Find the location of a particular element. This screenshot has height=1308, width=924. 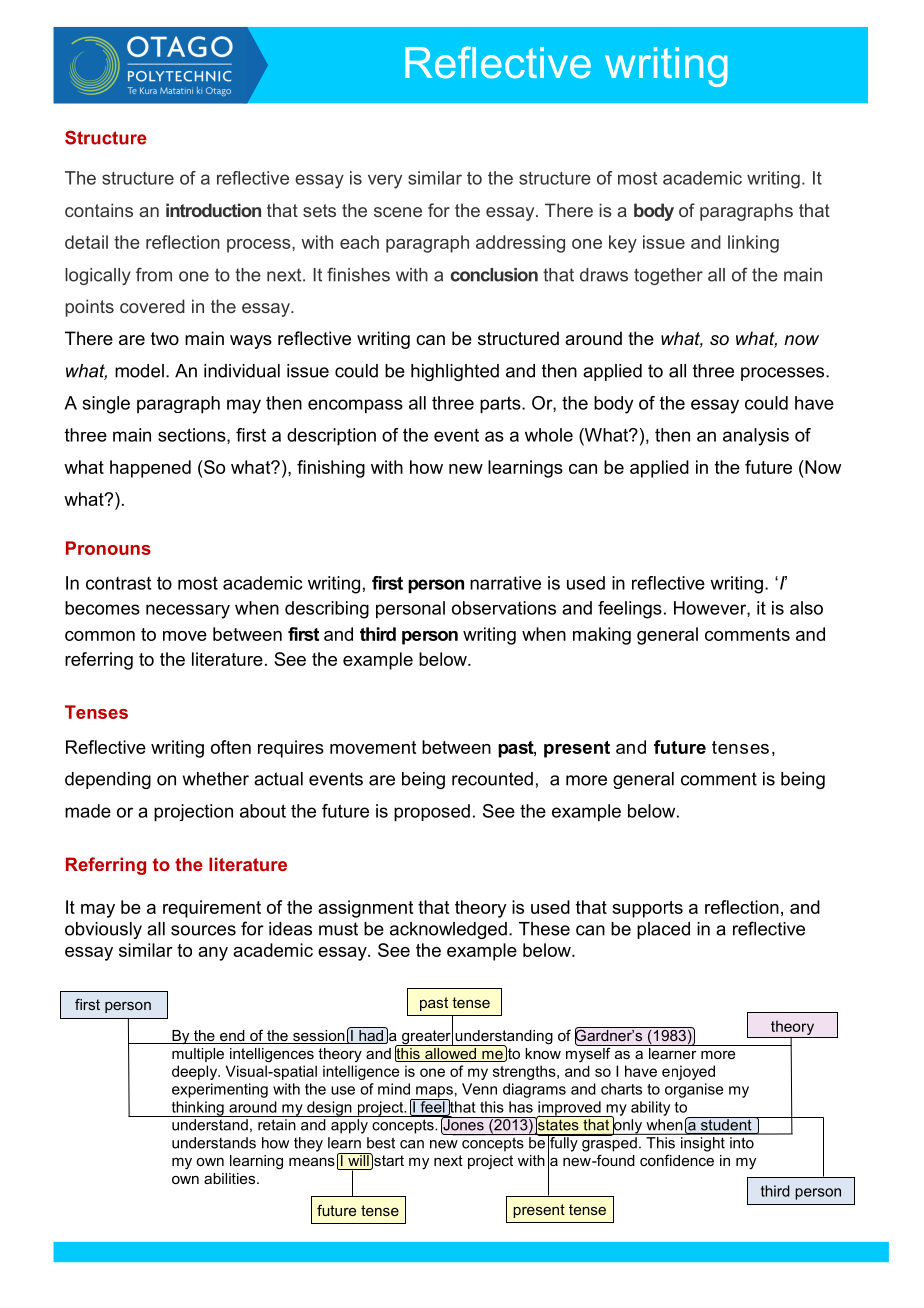

introduction is located at coordinates (213, 210).
